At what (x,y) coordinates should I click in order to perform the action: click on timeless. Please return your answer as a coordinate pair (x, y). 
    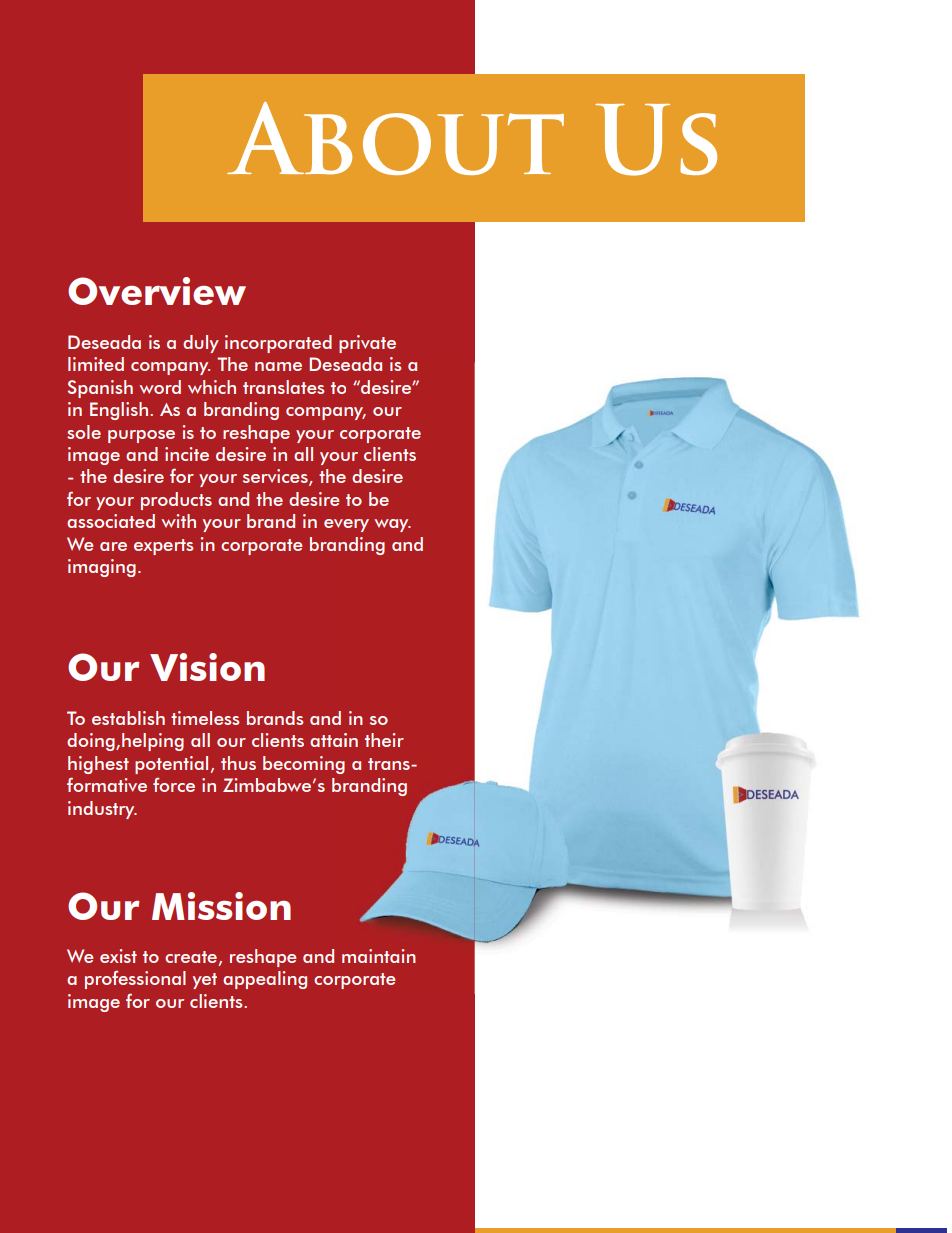
    Looking at the image, I should click on (205, 718).
